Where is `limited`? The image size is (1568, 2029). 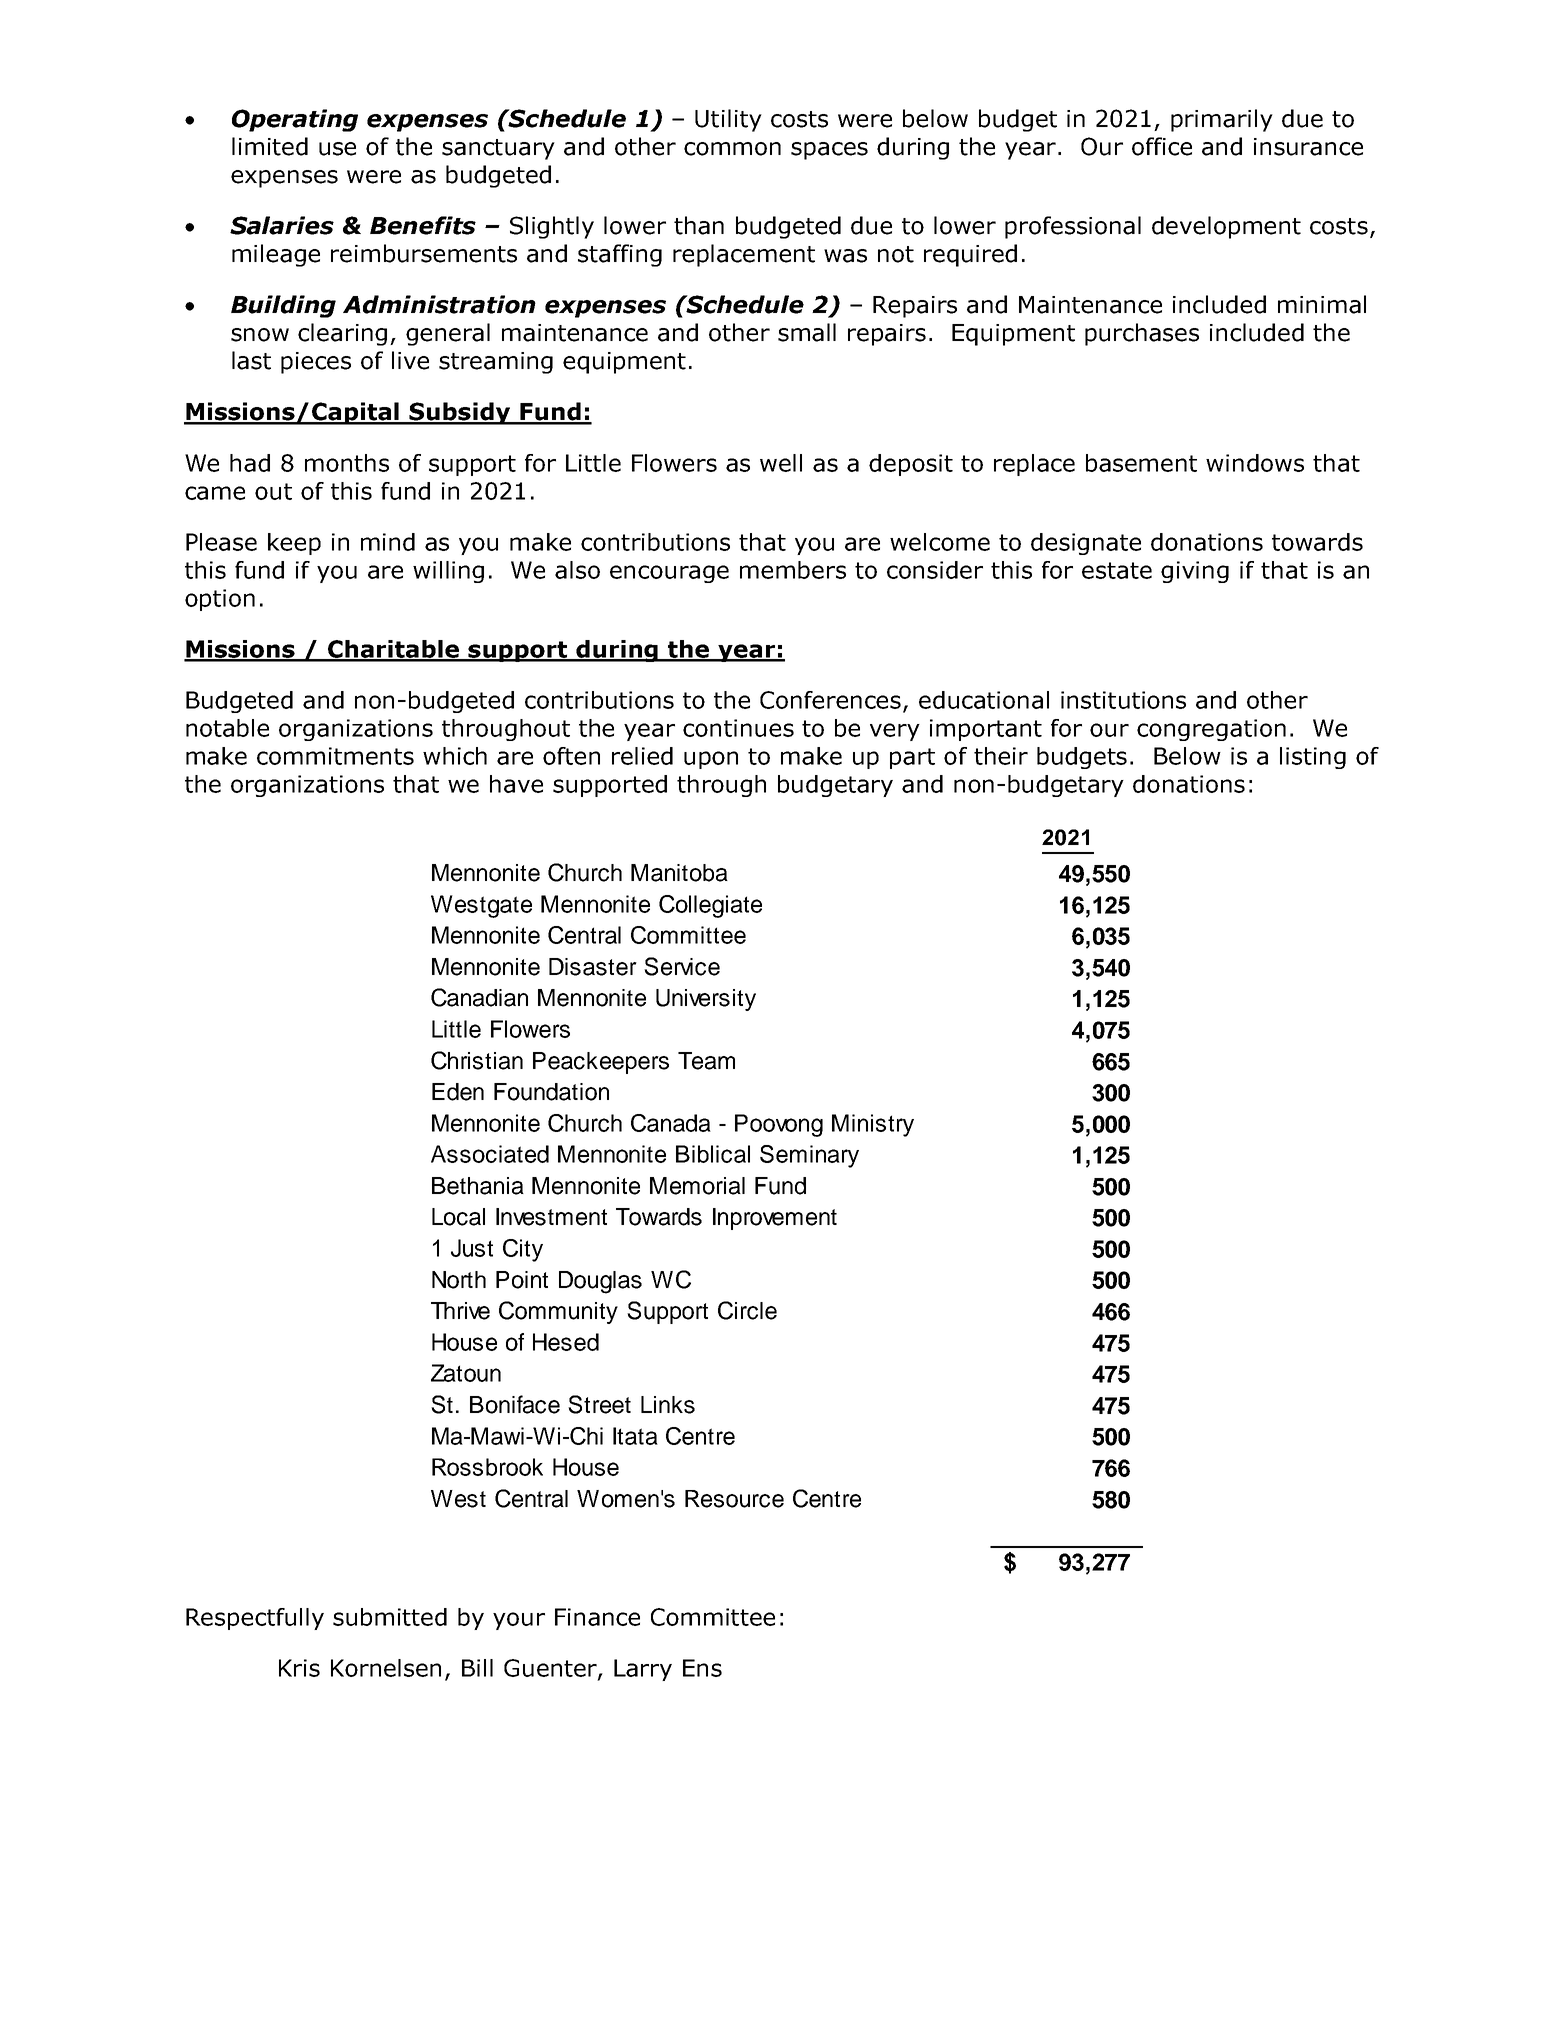 limited is located at coordinates (270, 146).
